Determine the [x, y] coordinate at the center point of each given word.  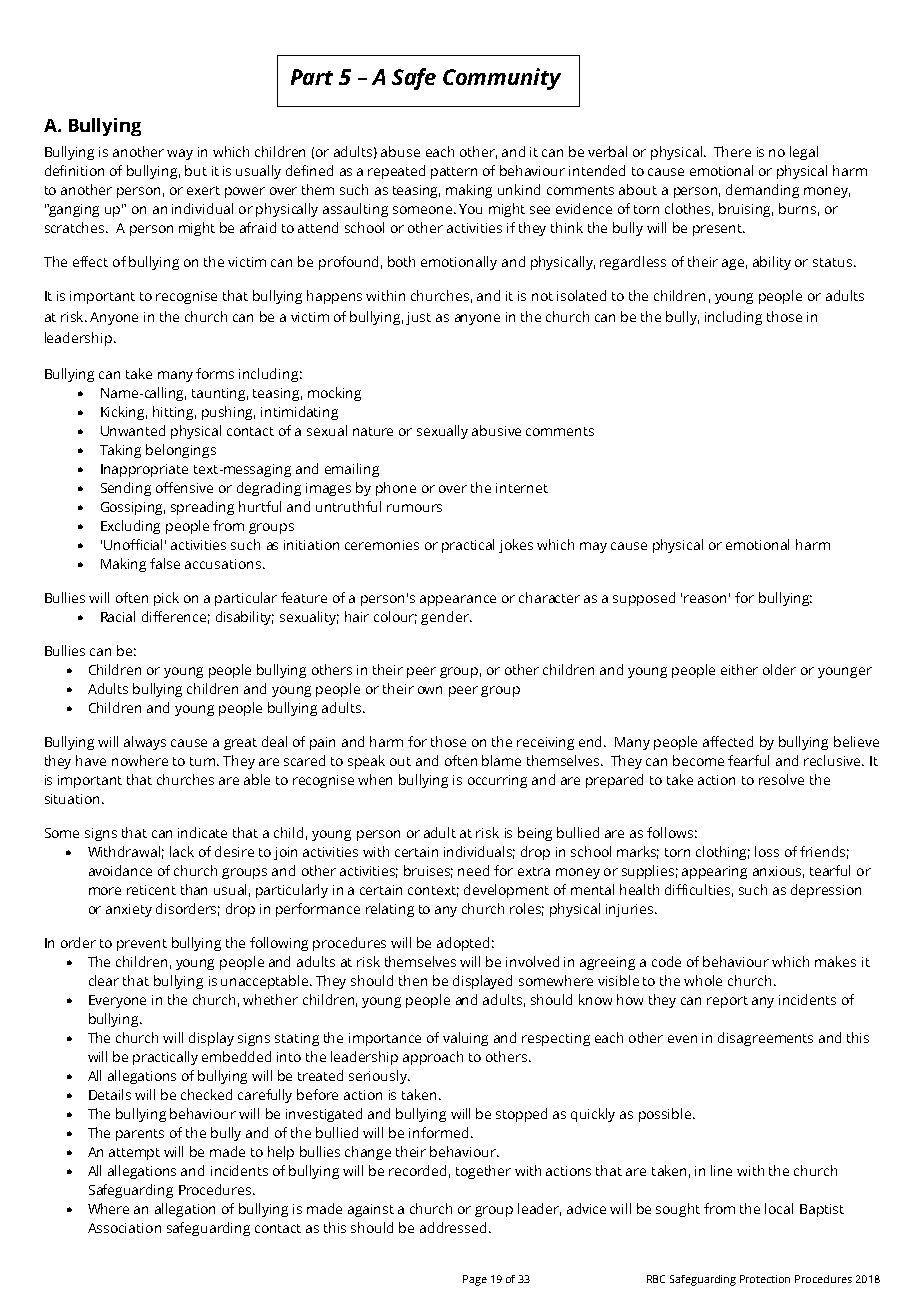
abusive [496, 430]
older [779, 669]
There [732, 151]
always [145, 743]
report [727, 1002]
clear [104, 980]
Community [502, 79]
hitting [174, 413]
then [413, 980]
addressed [453, 1227]
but [196, 170]
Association [124, 1228]
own [430, 690]
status [832, 262]
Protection [765, 1279]
